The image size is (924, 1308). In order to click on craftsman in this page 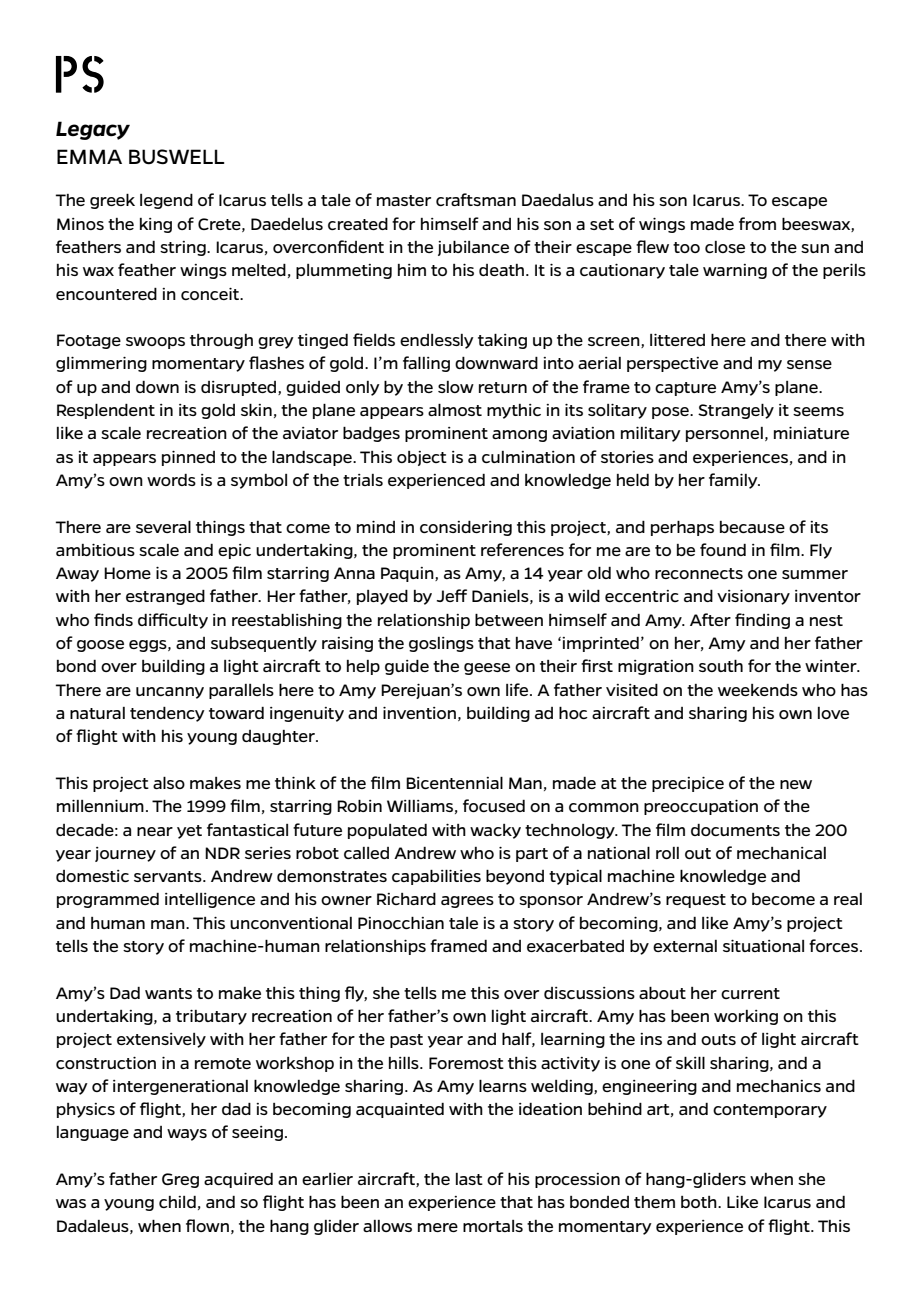, I will do `click(476, 199)`.
